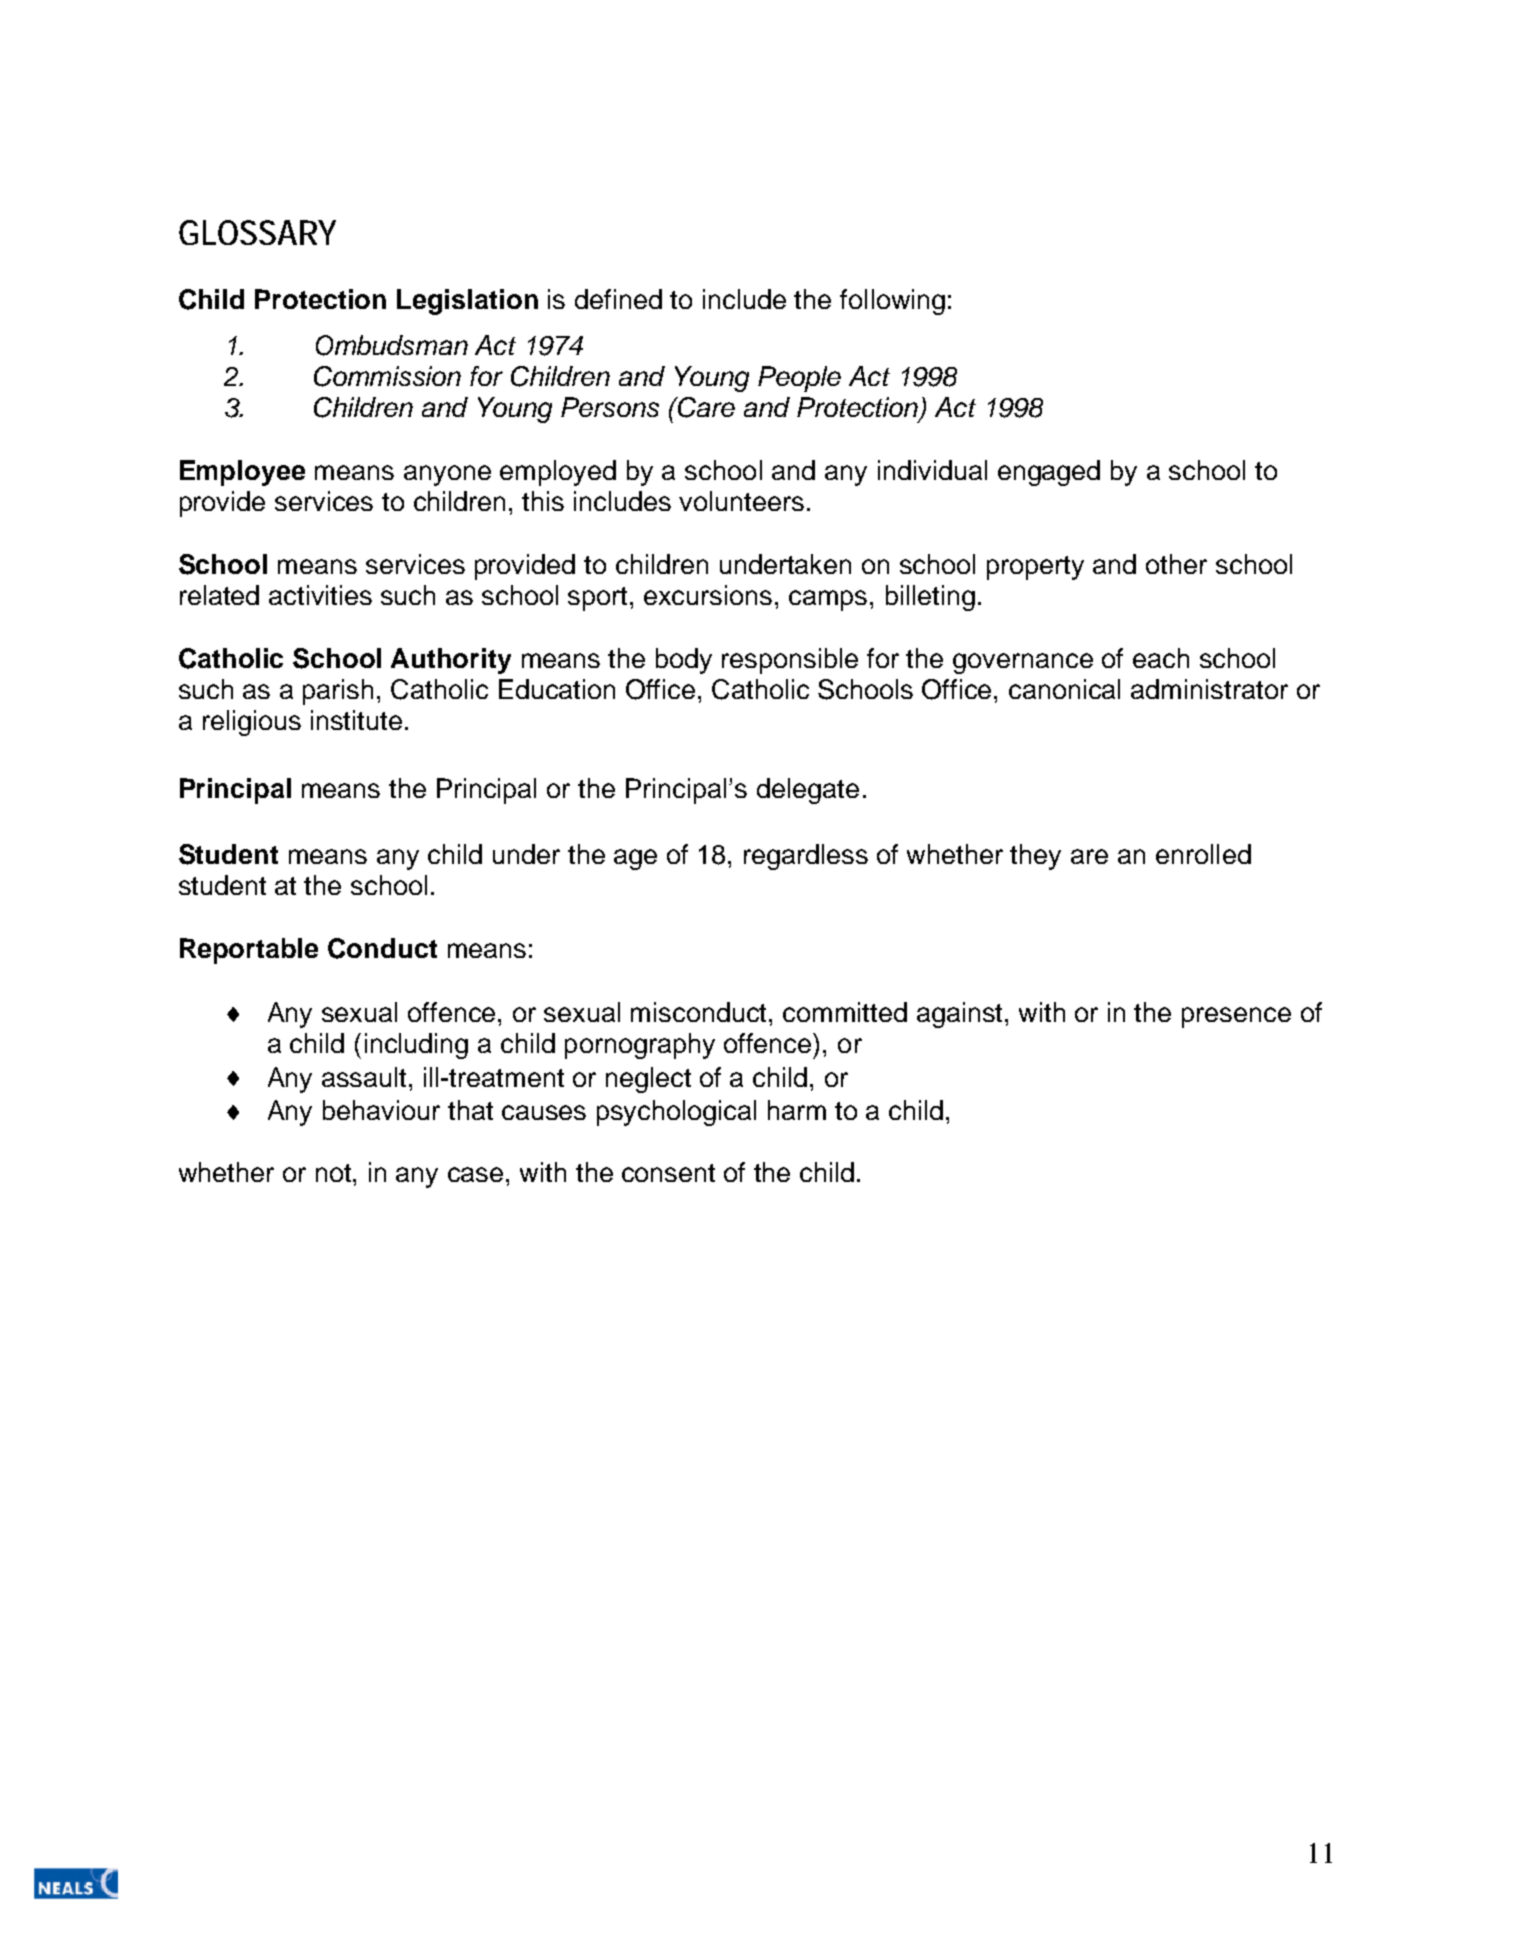  I want to click on body, so click(684, 661).
